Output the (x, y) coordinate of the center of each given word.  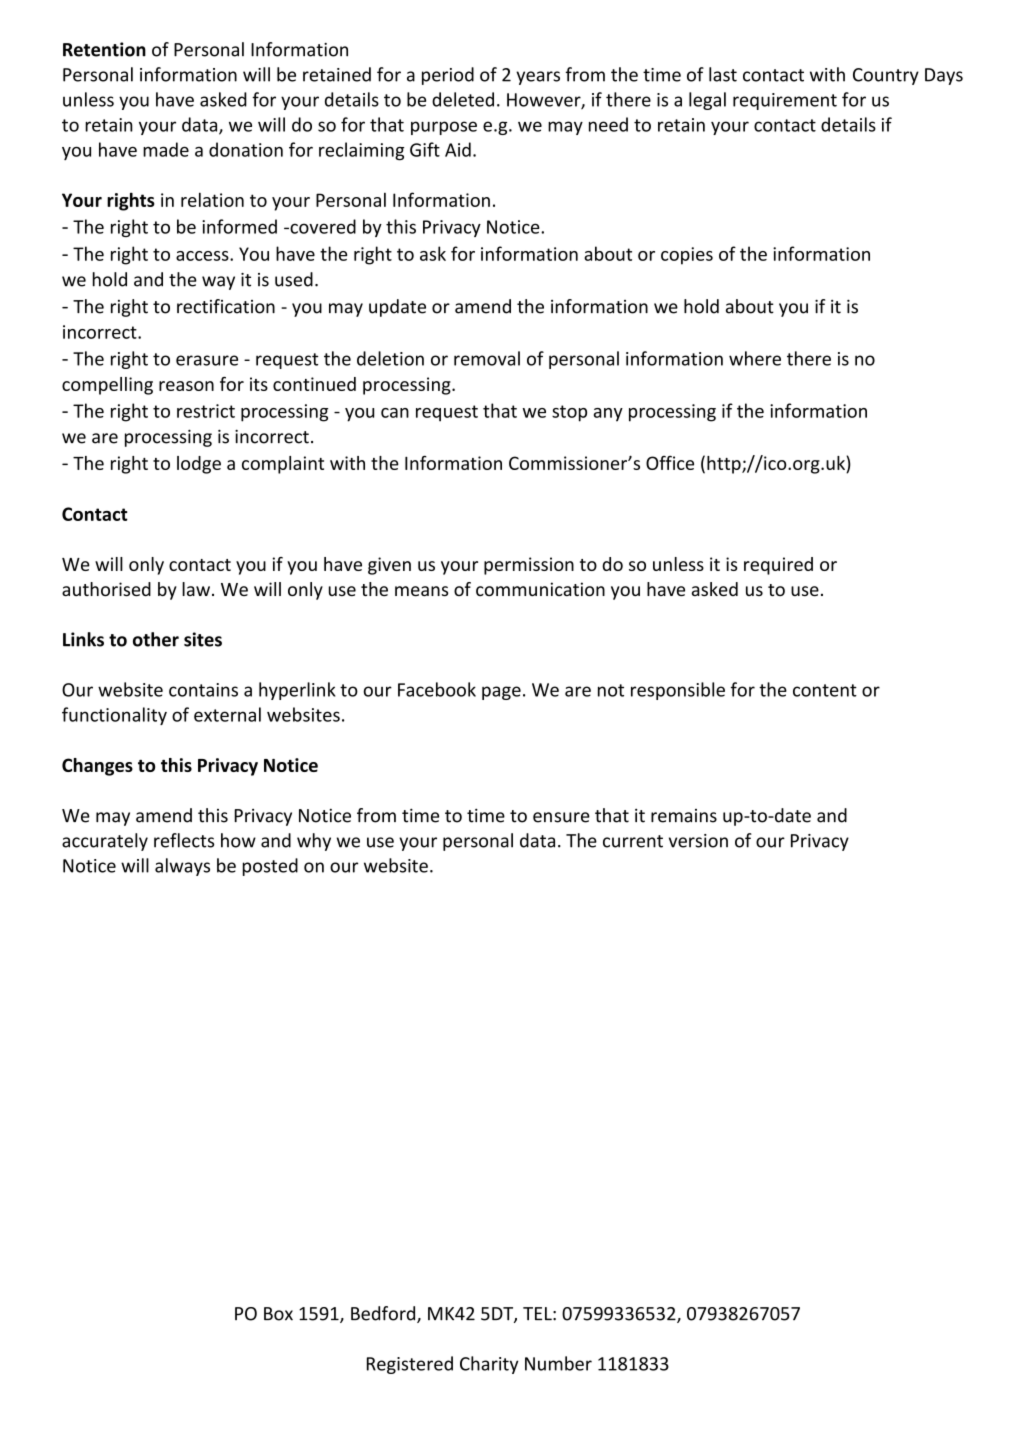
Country (886, 76)
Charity (489, 1365)
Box (278, 1314)
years (538, 78)
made (166, 149)
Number (558, 1363)
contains (203, 690)
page (501, 693)
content (825, 690)
